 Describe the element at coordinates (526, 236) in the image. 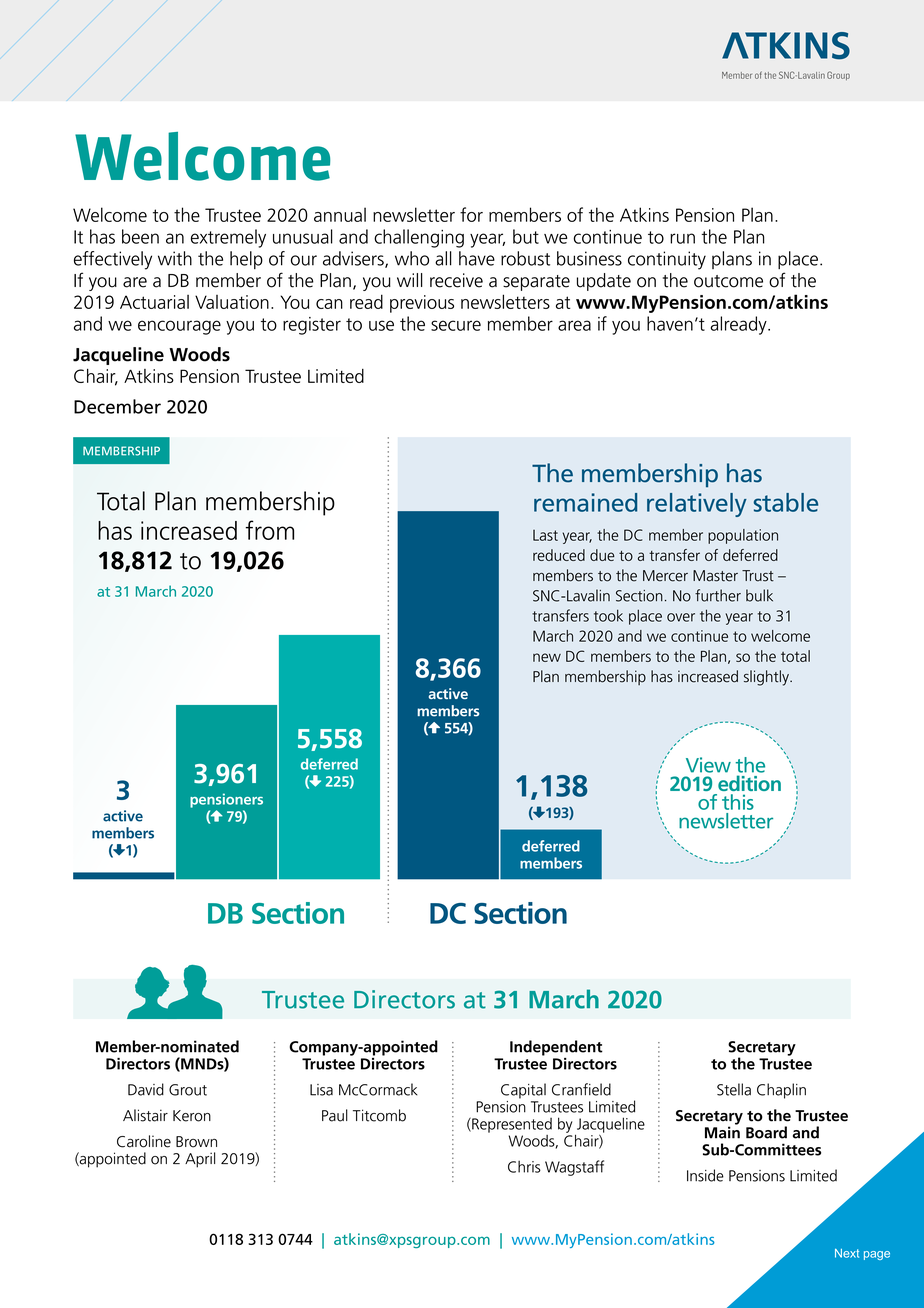

I see `but` at that location.
